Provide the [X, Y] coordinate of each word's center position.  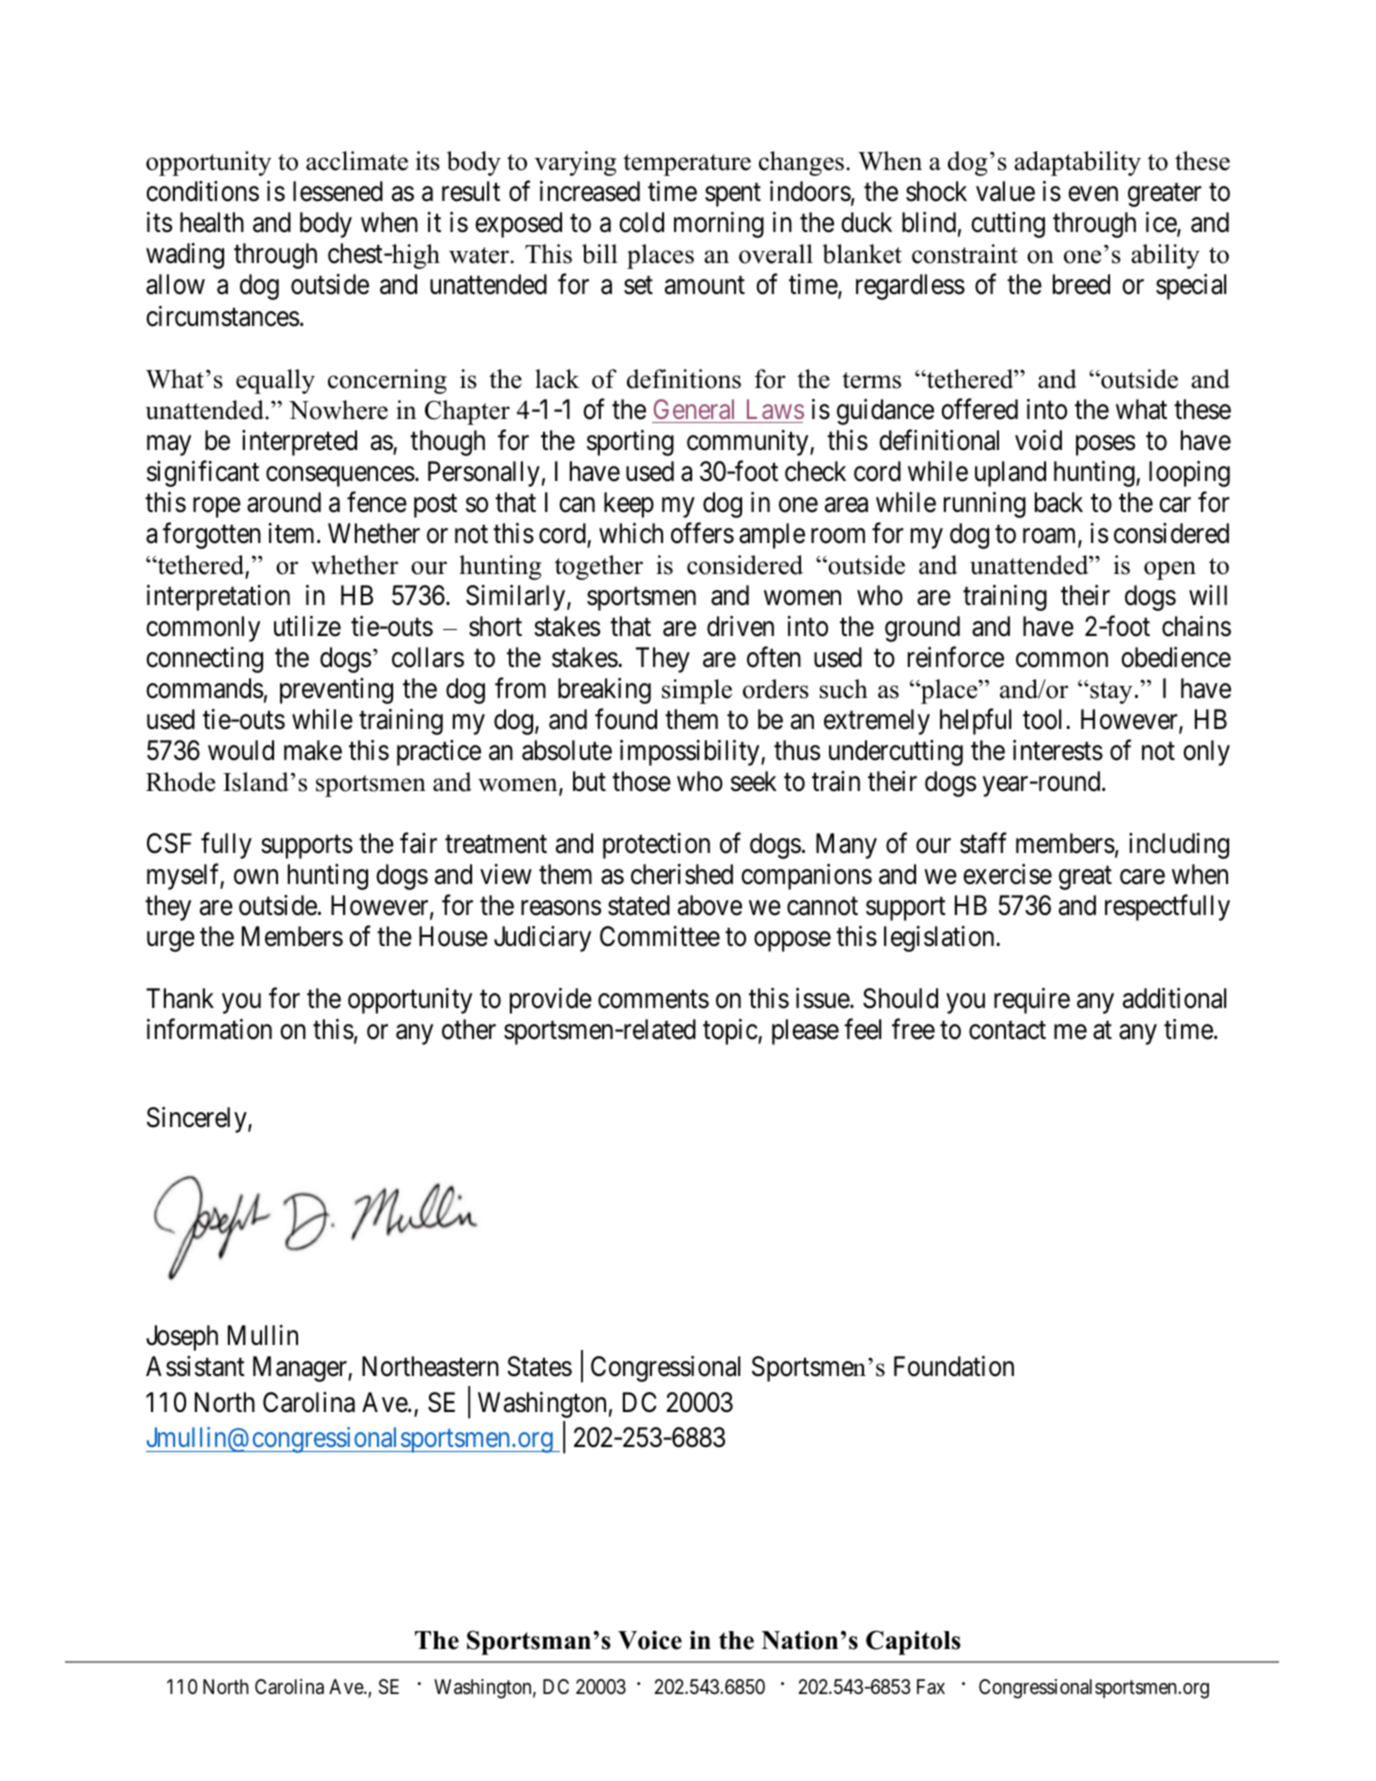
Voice [650, 1640]
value [1005, 191]
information [209, 1029]
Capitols [913, 1642]
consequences [340, 476]
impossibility [691, 753]
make [313, 750]
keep [629, 505]
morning [719, 225]
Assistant [195, 1366]
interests [1058, 750]
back [1059, 502]
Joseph [182, 1338]
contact [1007, 1031]
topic [731, 1032]
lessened [338, 191]
